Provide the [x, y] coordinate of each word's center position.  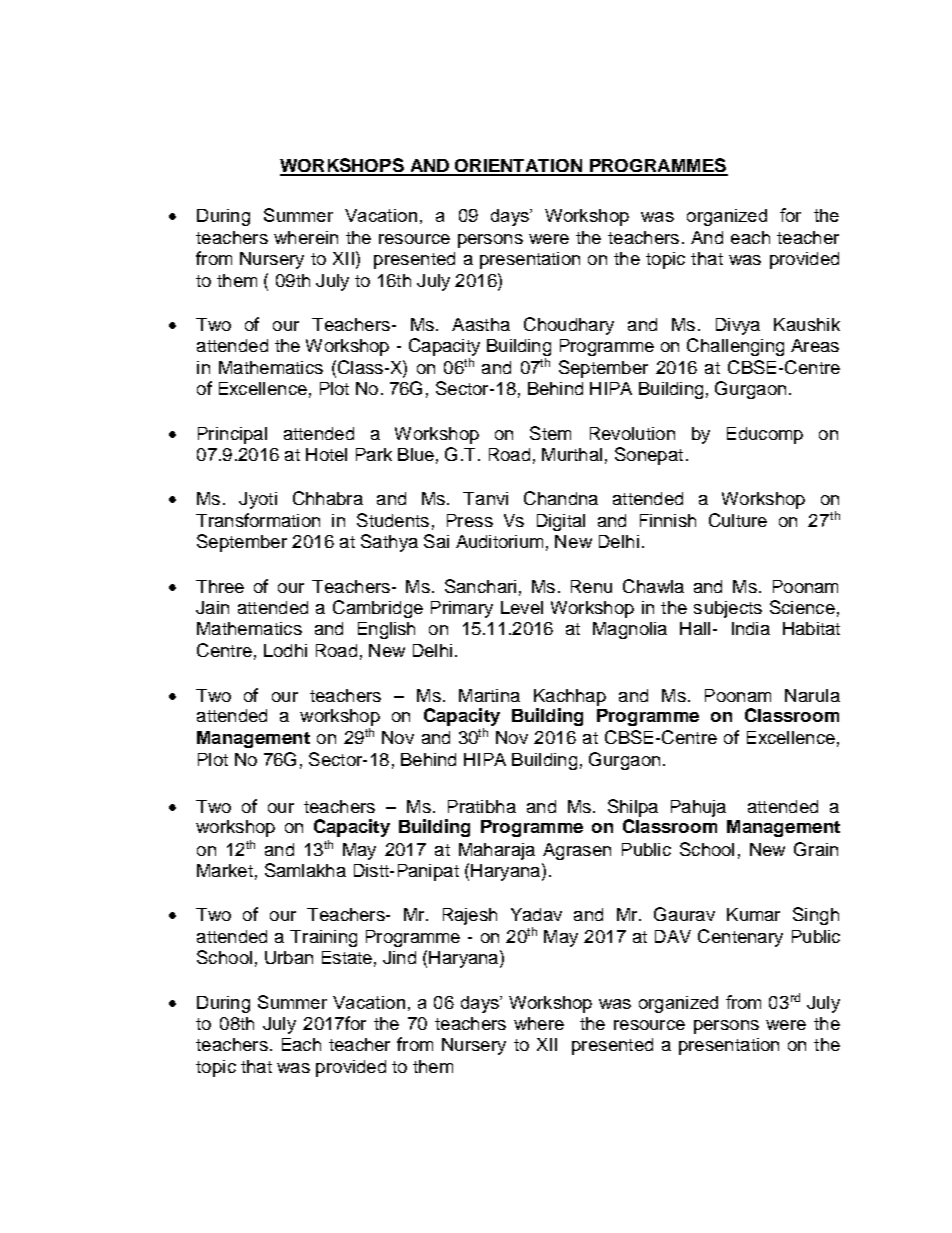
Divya [738, 326]
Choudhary [569, 326]
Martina [489, 695]
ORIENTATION [519, 167]
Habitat [811, 628]
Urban [289, 957]
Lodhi [285, 650]
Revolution [632, 433]
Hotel [326, 454]
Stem [550, 433]
